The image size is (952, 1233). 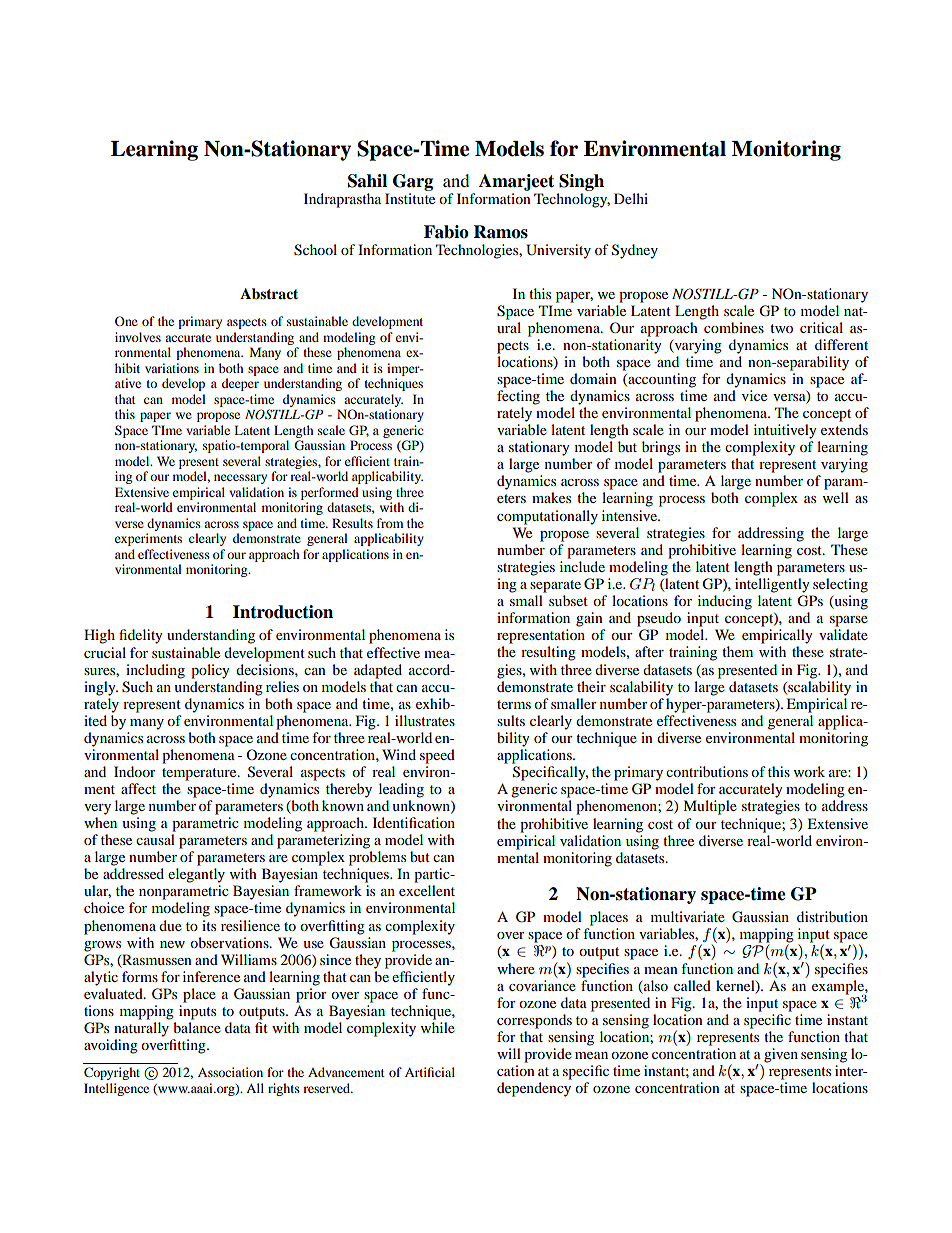 What do you see at coordinates (200, 774) in the document?
I see `temperature` at bounding box center [200, 774].
